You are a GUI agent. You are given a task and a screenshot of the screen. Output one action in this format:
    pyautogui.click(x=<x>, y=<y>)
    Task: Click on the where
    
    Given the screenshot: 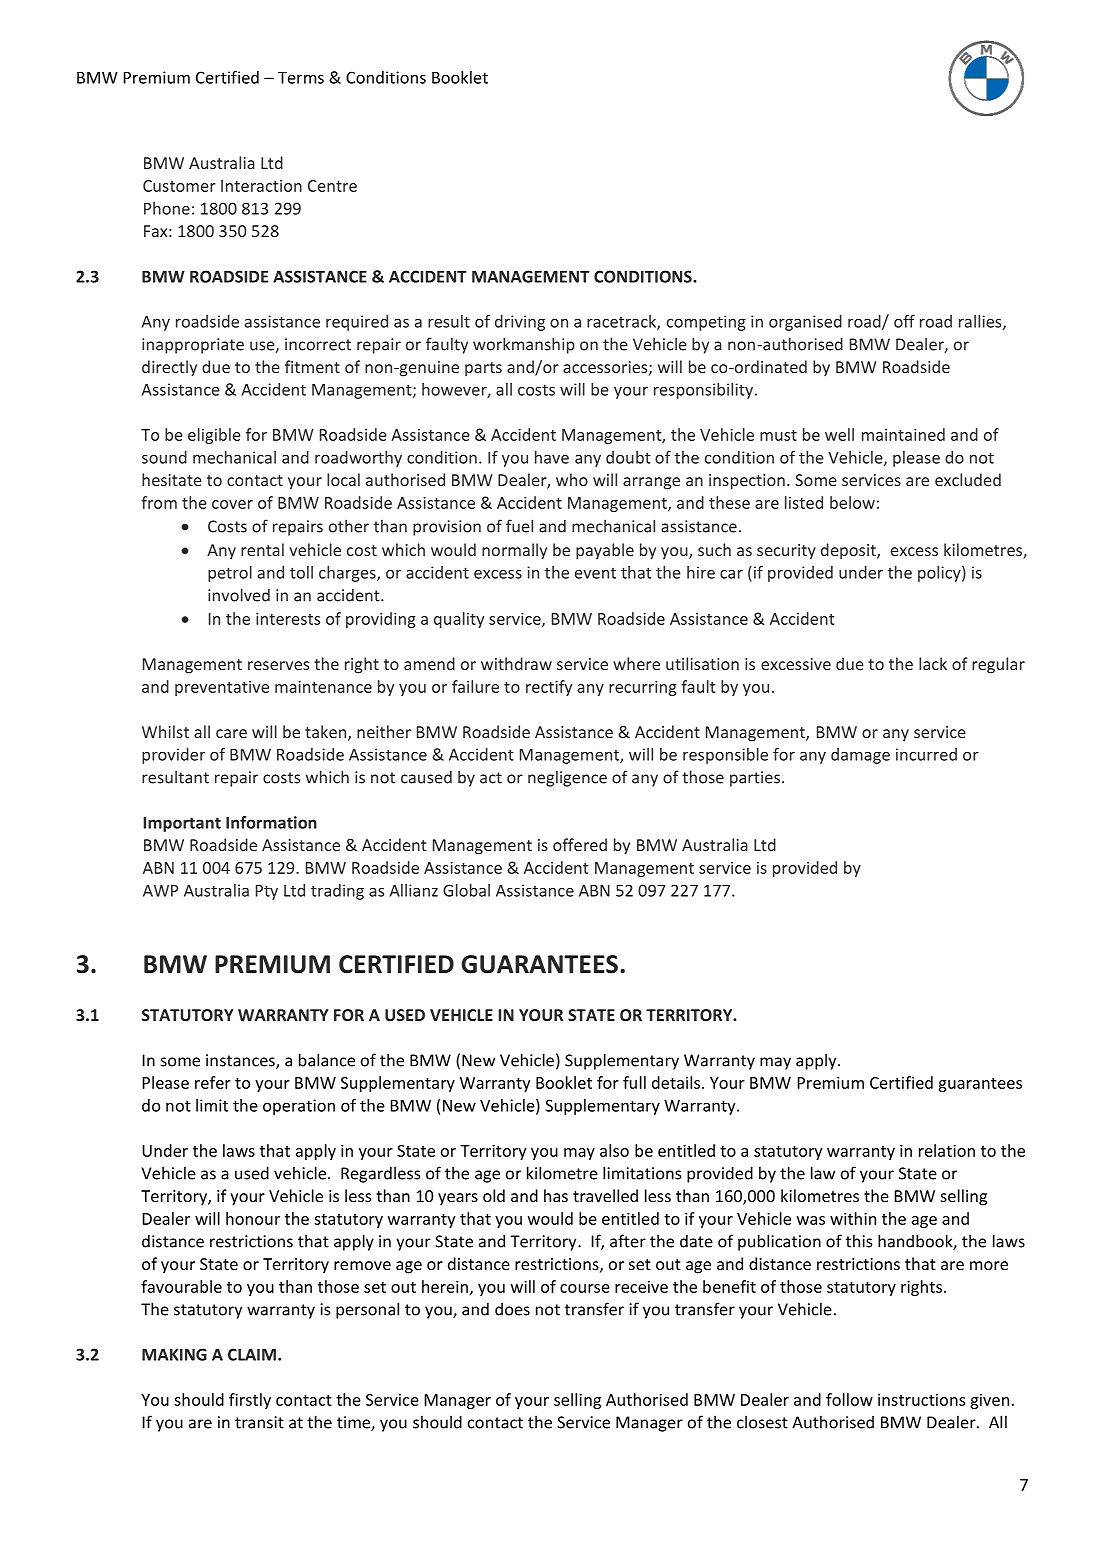 What is the action you would take?
    pyautogui.click(x=636, y=663)
